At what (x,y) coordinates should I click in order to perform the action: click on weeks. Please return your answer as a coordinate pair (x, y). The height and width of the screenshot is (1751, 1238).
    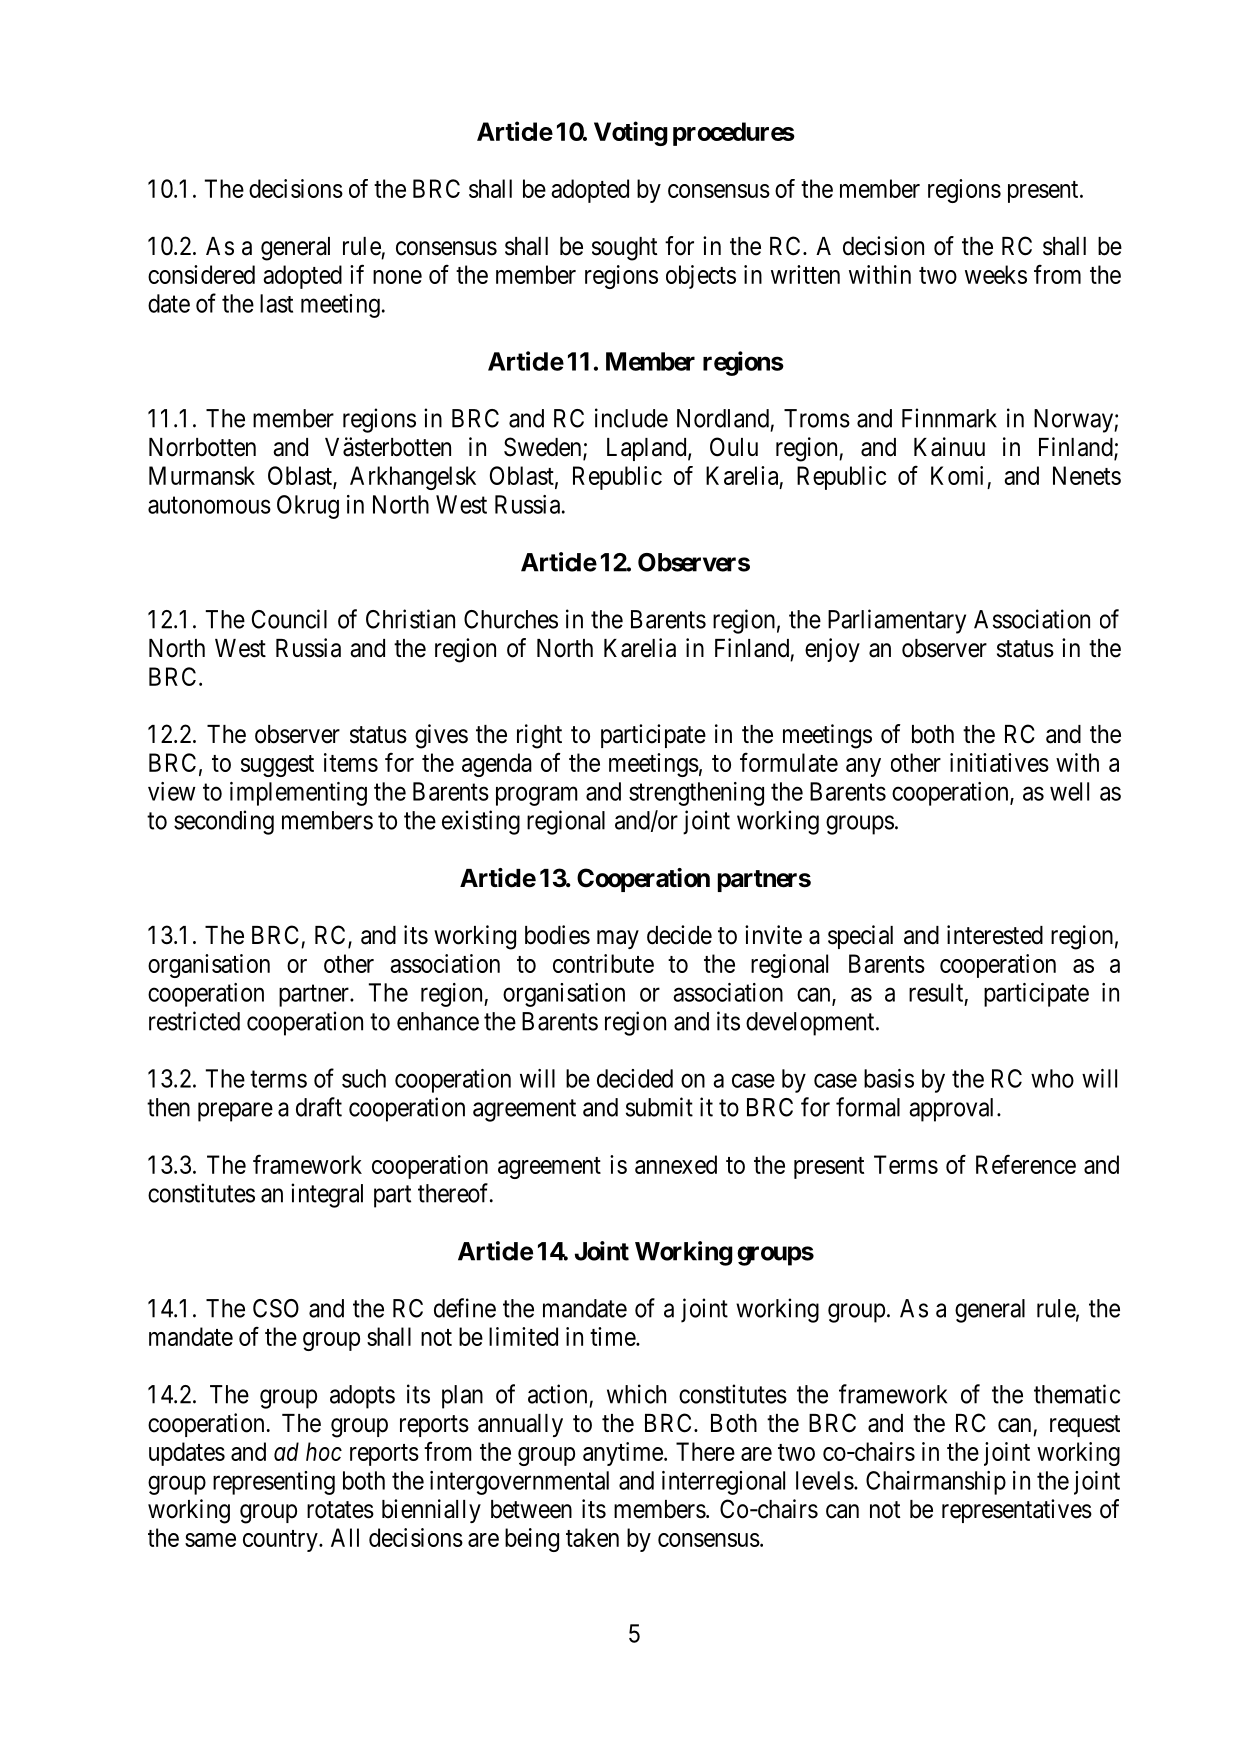
    Looking at the image, I should click on (996, 274).
